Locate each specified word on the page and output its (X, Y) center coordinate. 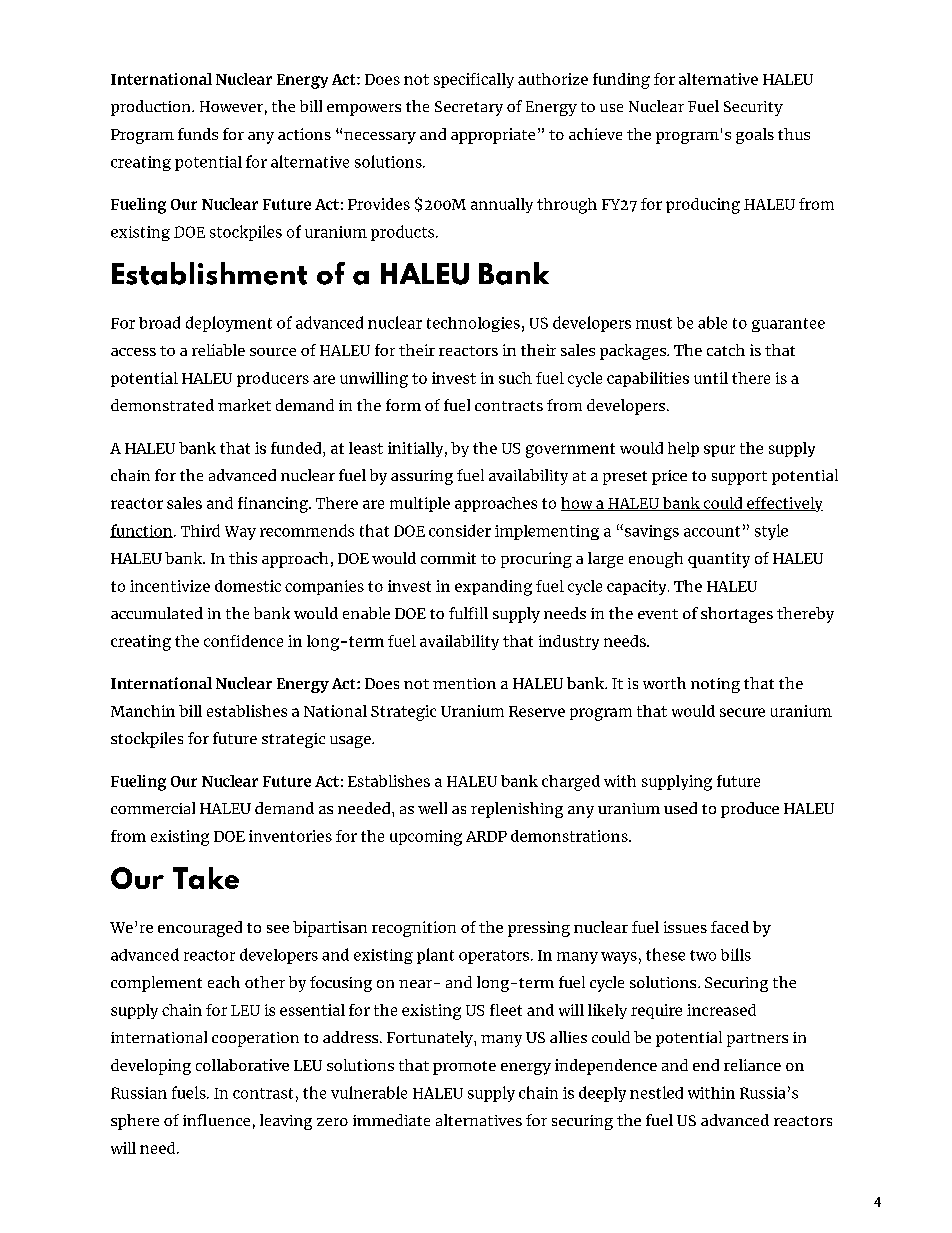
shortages (737, 615)
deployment (229, 324)
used (680, 808)
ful (459, 613)
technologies (473, 324)
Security (753, 108)
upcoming (426, 838)
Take (206, 878)
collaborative (242, 1065)
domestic (248, 586)
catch (726, 350)
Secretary (469, 108)
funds (198, 134)
